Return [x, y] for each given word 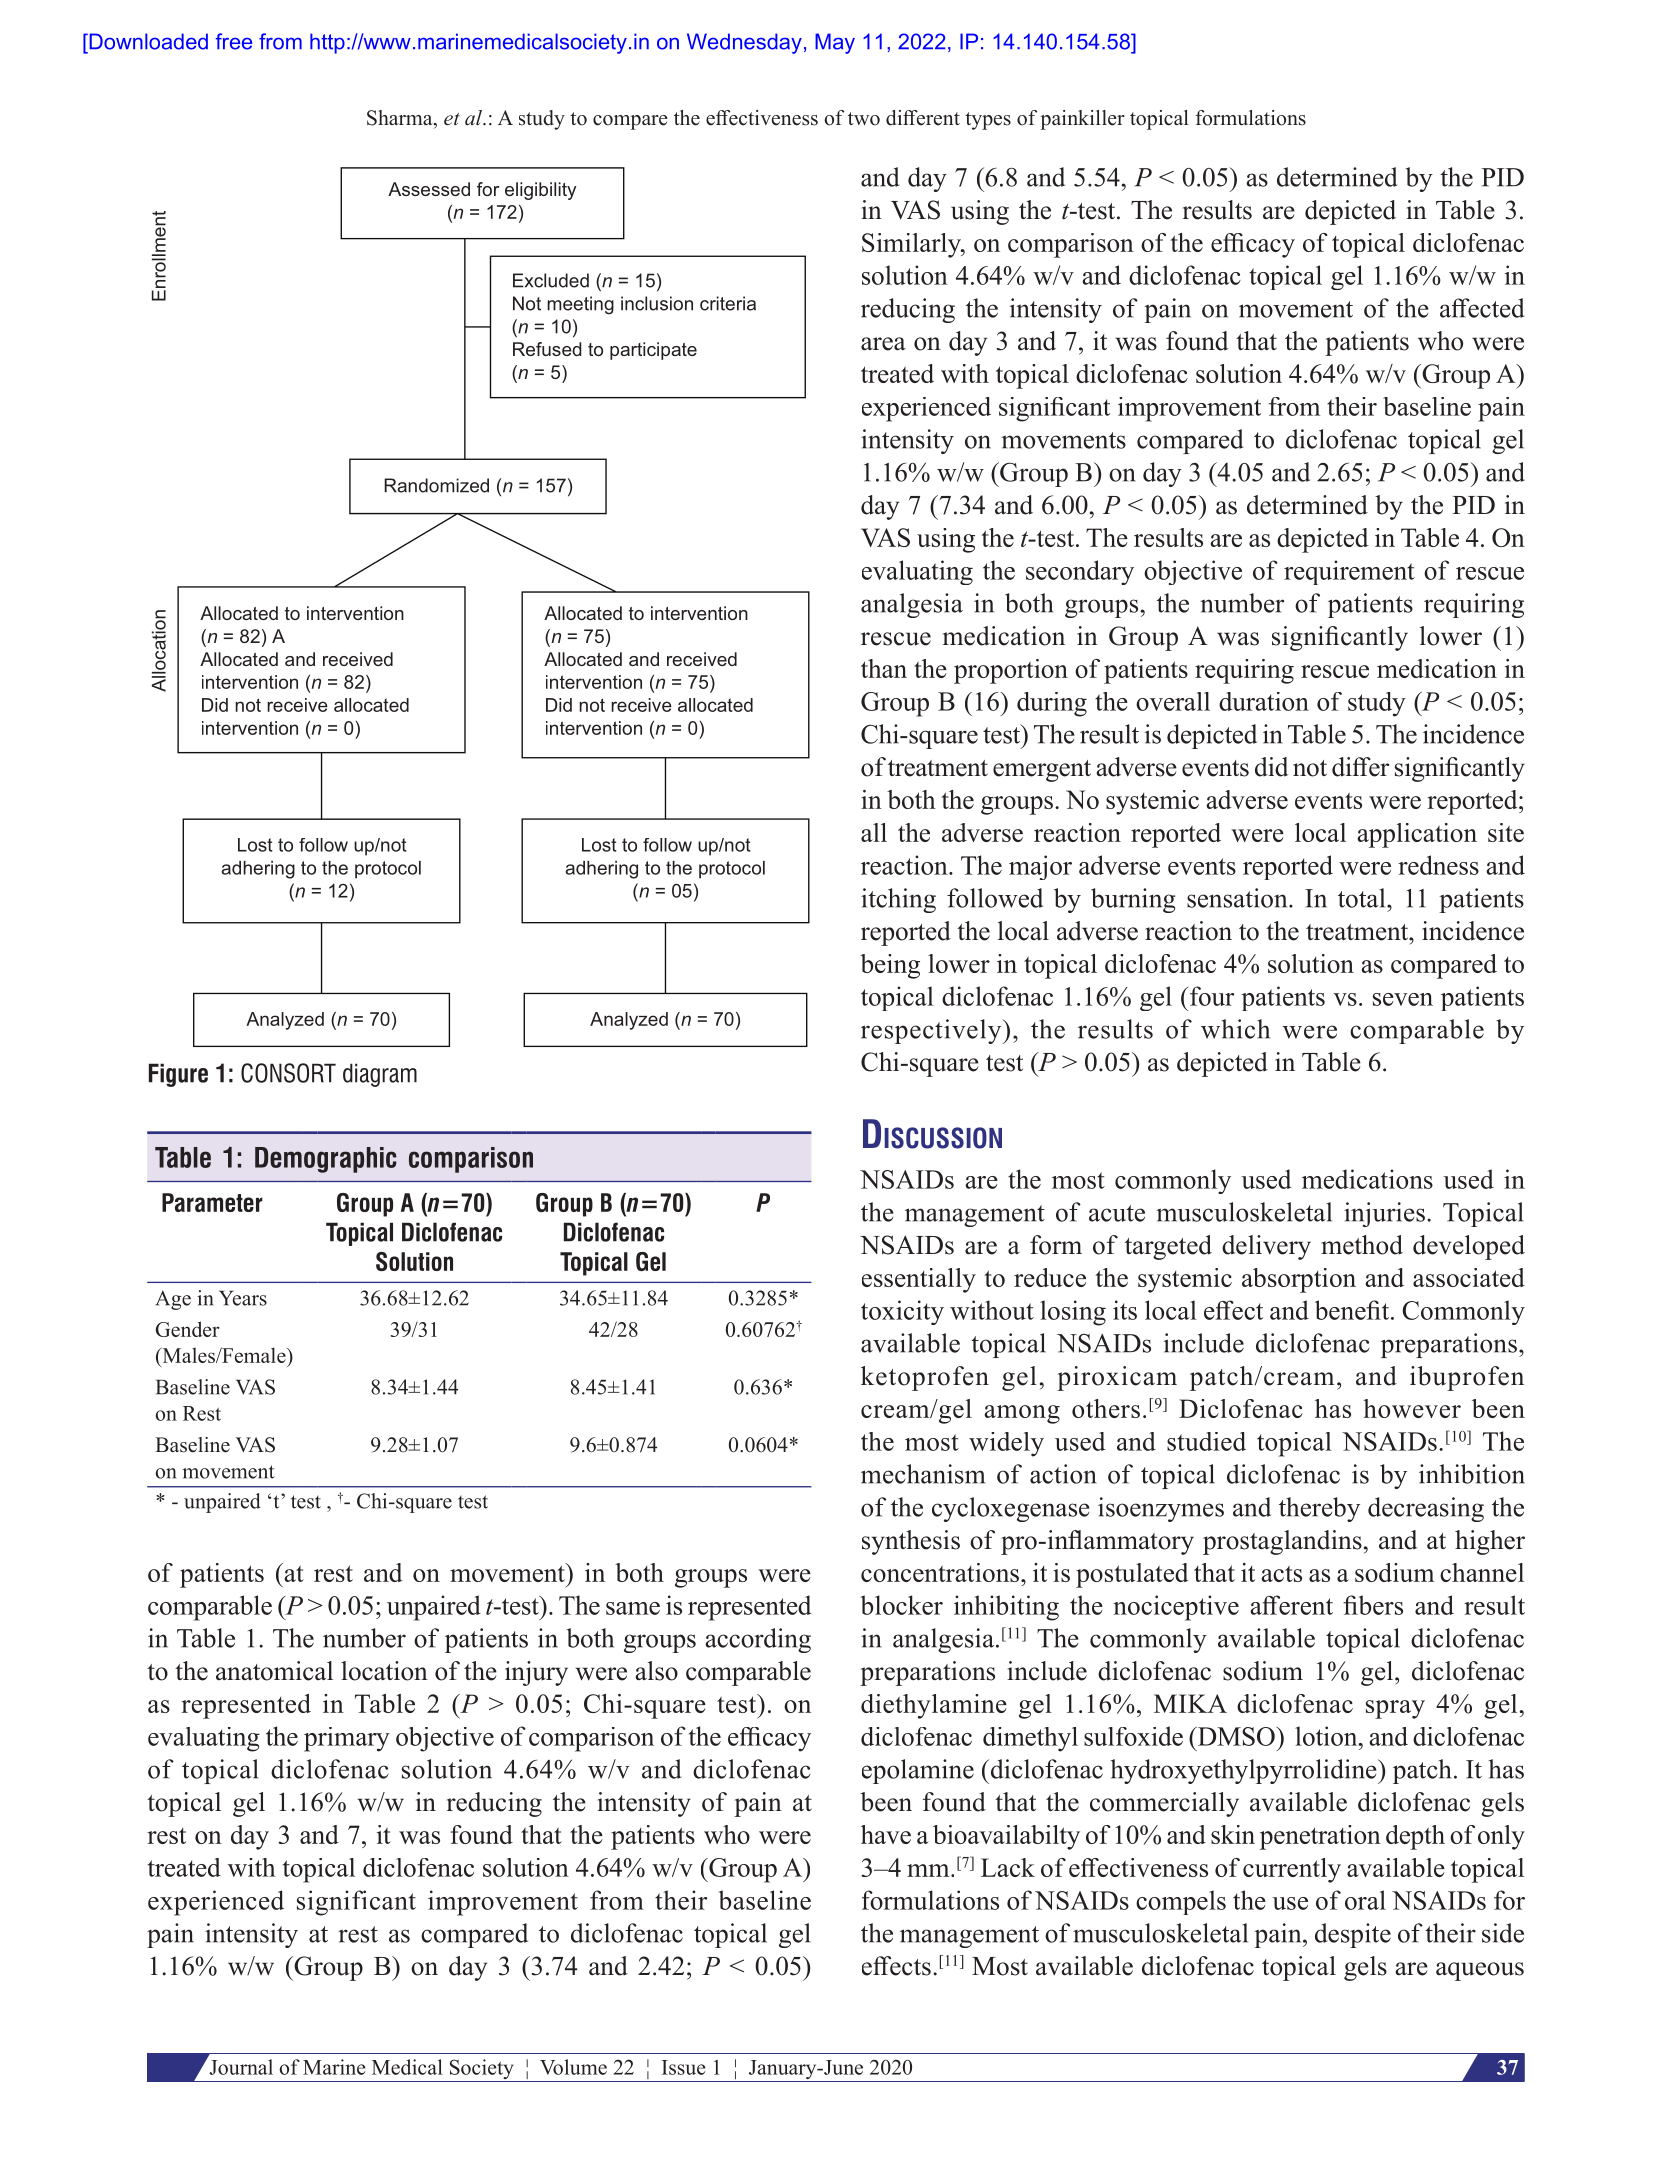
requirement [1349, 572]
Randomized [436, 485]
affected [1482, 308]
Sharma [401, 119]
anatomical [274, 1671]
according [758, 1640]
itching [898, 900]
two [864, 119]
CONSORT [288, 1073]
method [1362, 1245]
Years [243, 1298]
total [1363, 898]
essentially [919, 1280]
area [883, 344]
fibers [1373, 1605]
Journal [240, 2066]
